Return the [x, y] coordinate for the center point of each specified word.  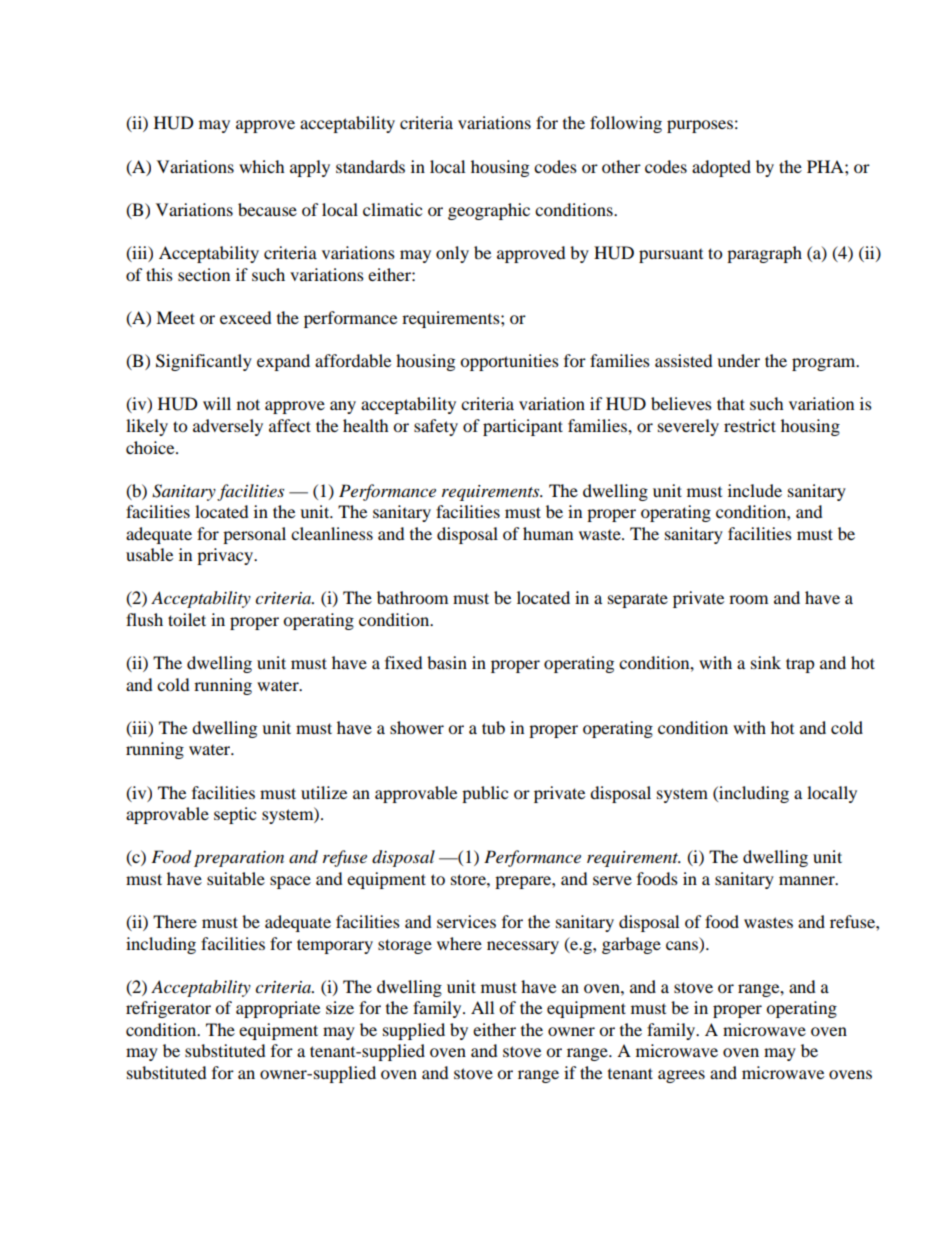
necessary [523, 947]
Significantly [204, 362]
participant [523, 427]
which [262, 166]
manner [808, 880]
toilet [187, 619]
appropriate [278, 1009]
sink [766, 662]
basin [447, 662]
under [738, 360]
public [485, 794]
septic [235, 815]
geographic [489, 211]
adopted [721, 168]
